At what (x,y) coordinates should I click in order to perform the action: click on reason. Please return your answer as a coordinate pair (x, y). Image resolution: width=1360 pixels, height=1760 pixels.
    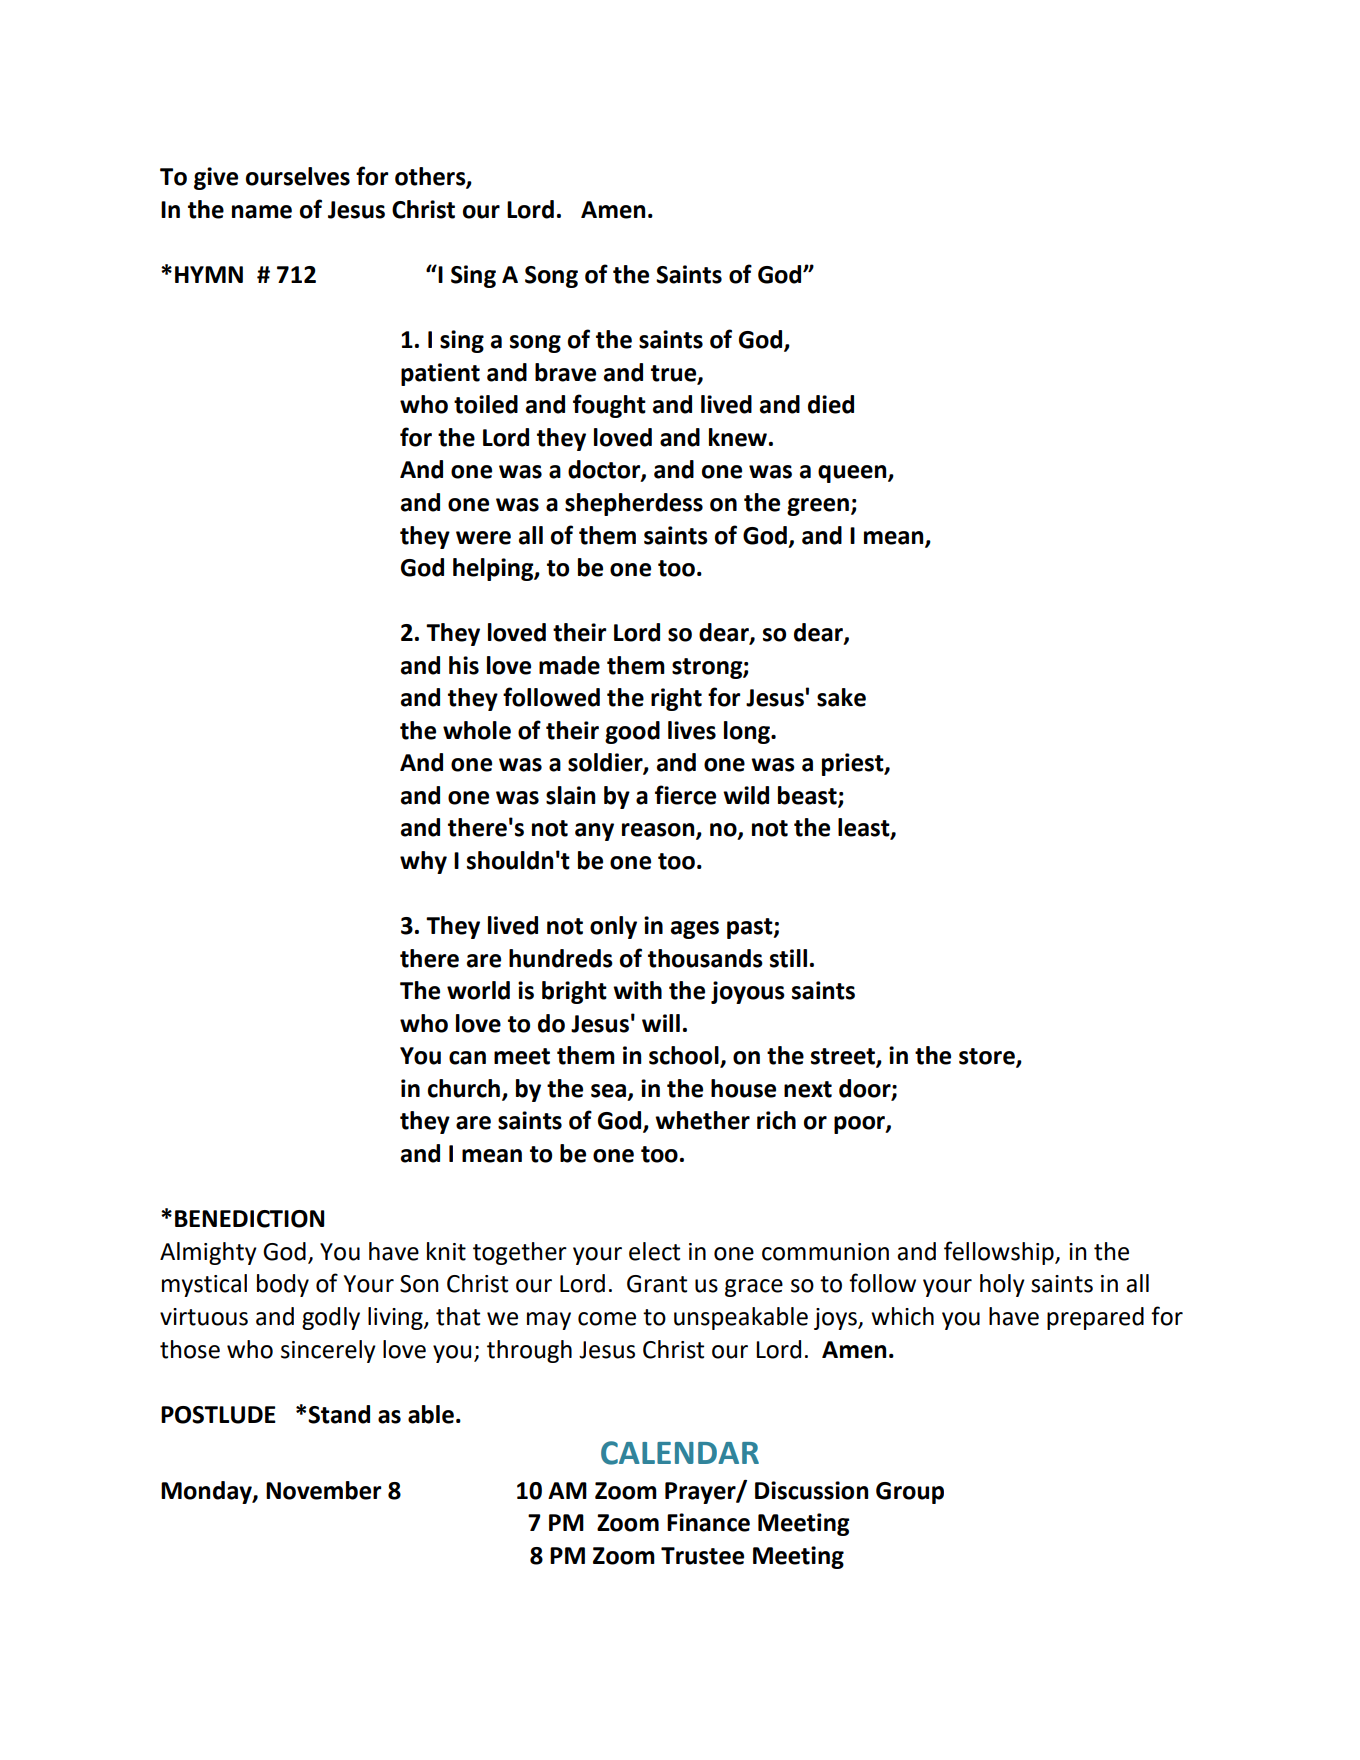
    Looking at the image, I should click on (659, 831).
